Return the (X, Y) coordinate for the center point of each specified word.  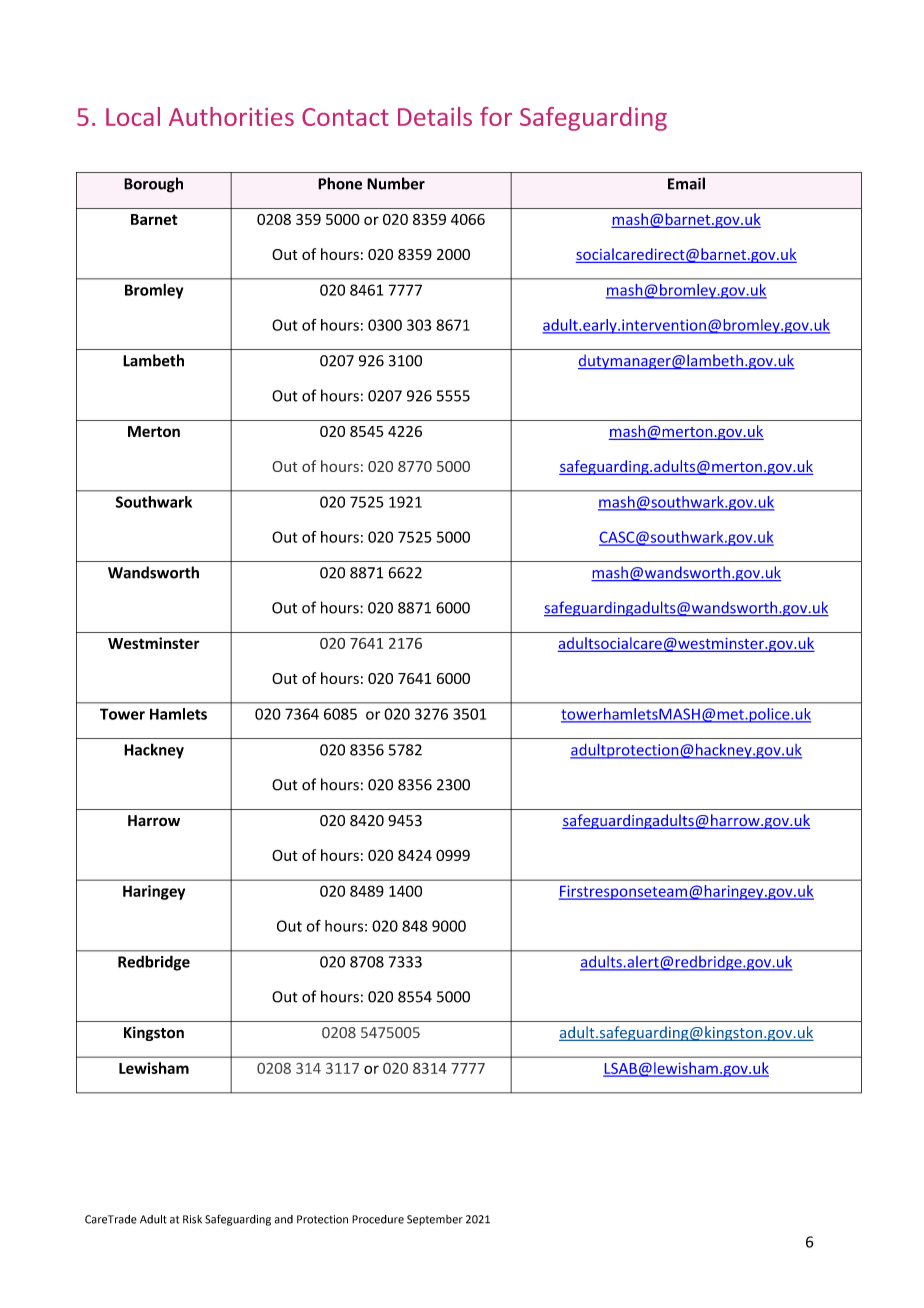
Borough (153, 185)
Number (396, 183)
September (435, 1220)
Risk (192, 1219)
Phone (340, 183)
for (496, 116)
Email (686, 183)
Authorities (231, 116)
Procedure (378, 1219)
